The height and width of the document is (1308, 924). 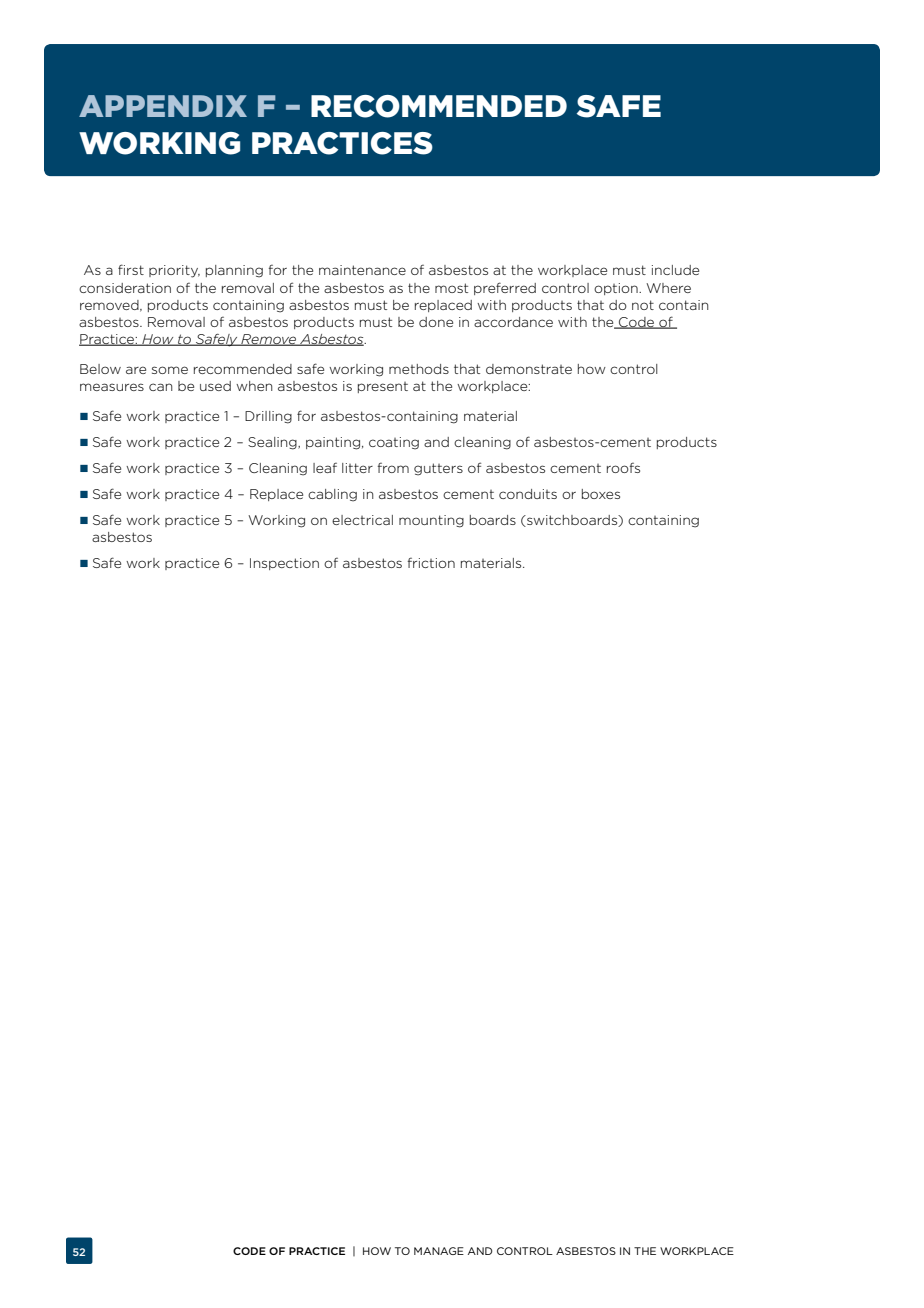 I want to click on conduits, so click(x=528, y=494).
